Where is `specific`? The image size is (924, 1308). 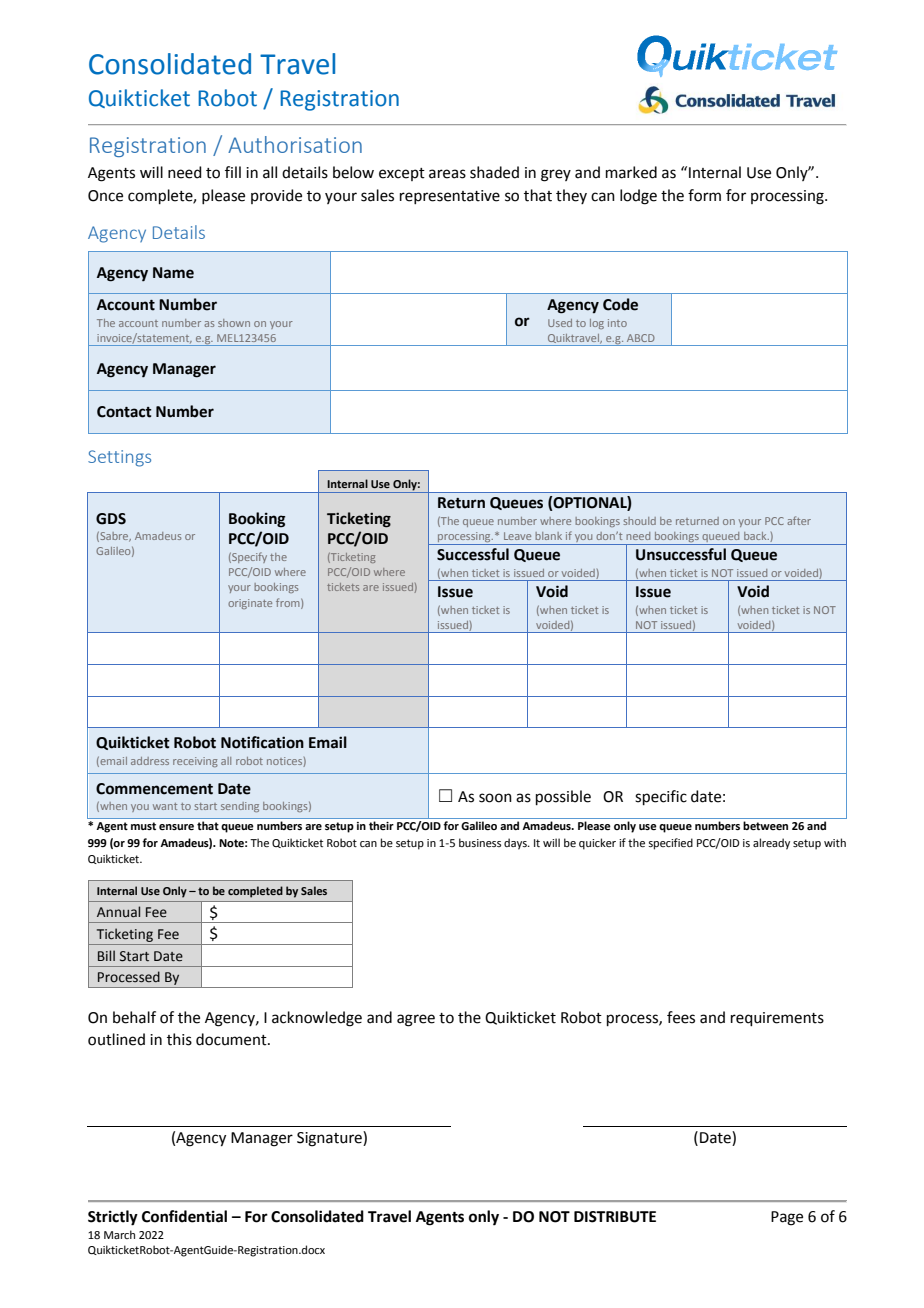
specific is located at coordinates (661, 797).
